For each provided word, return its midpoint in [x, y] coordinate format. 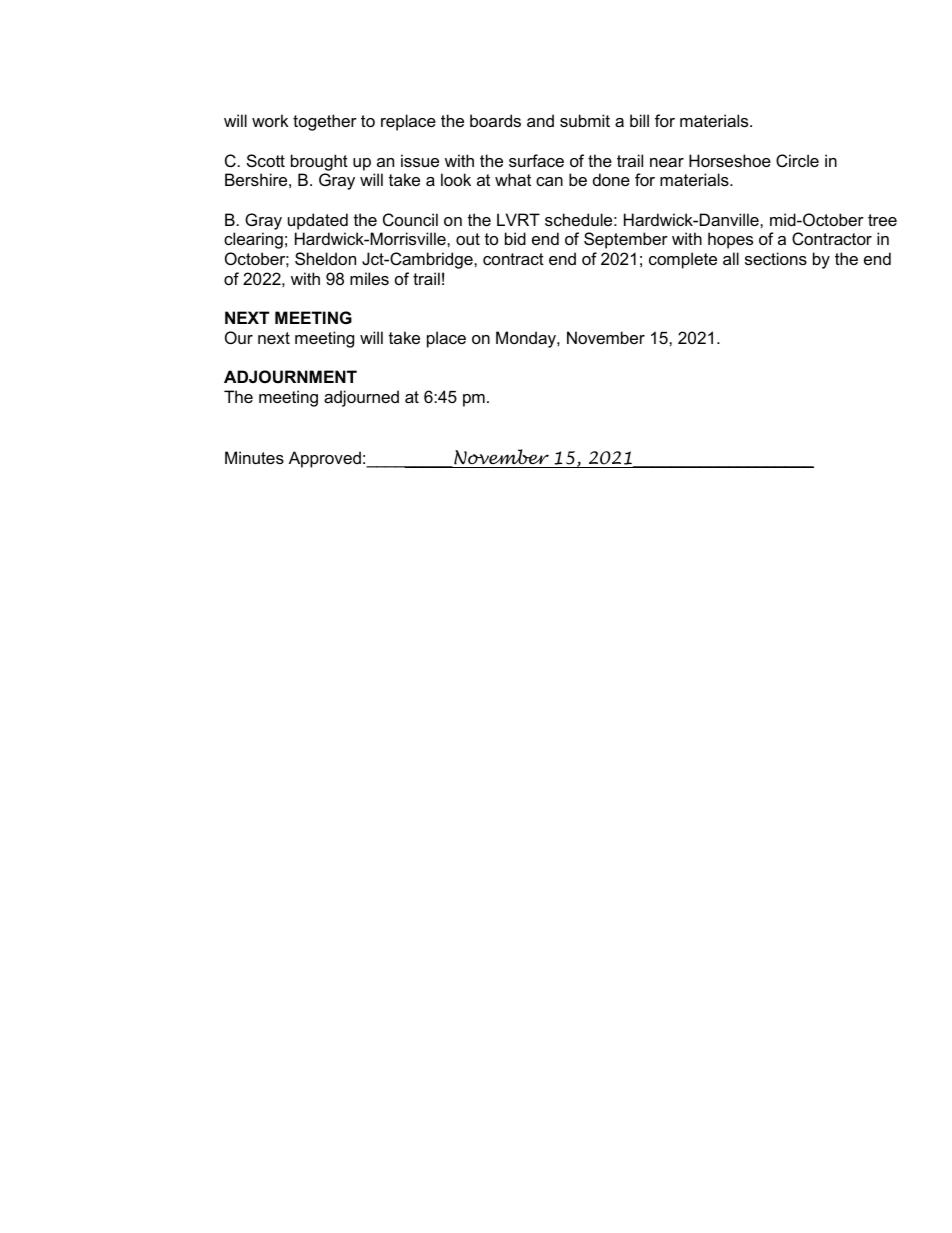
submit [585, 120]
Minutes [254, 457]
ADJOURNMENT [290, 376]
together [325, 122]
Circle [797, 160]
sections [776, 258]
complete [683, 260]
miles [369, 278]
